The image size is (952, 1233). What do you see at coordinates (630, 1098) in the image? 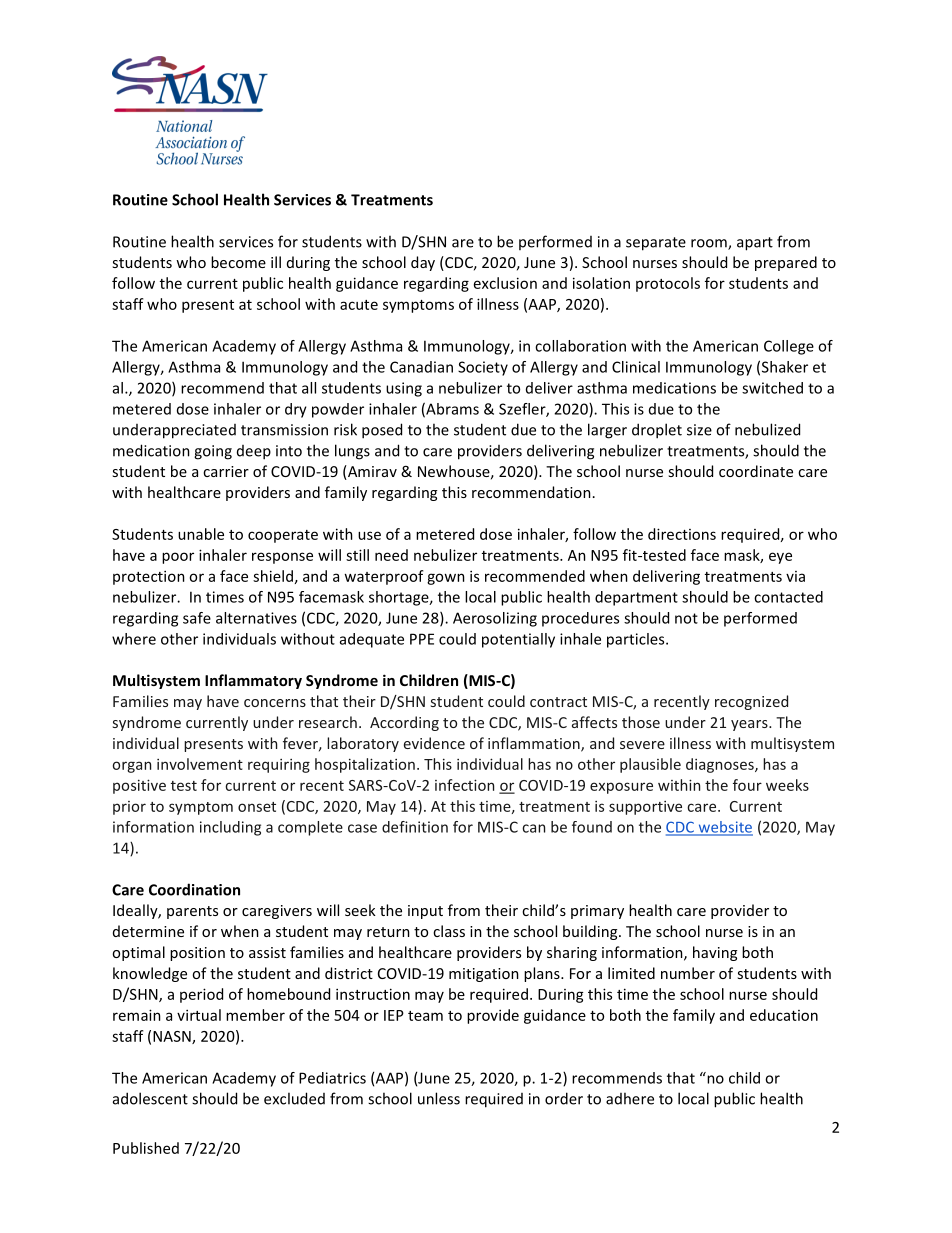
I see `adhere` at bounding box center [630, 1098].
